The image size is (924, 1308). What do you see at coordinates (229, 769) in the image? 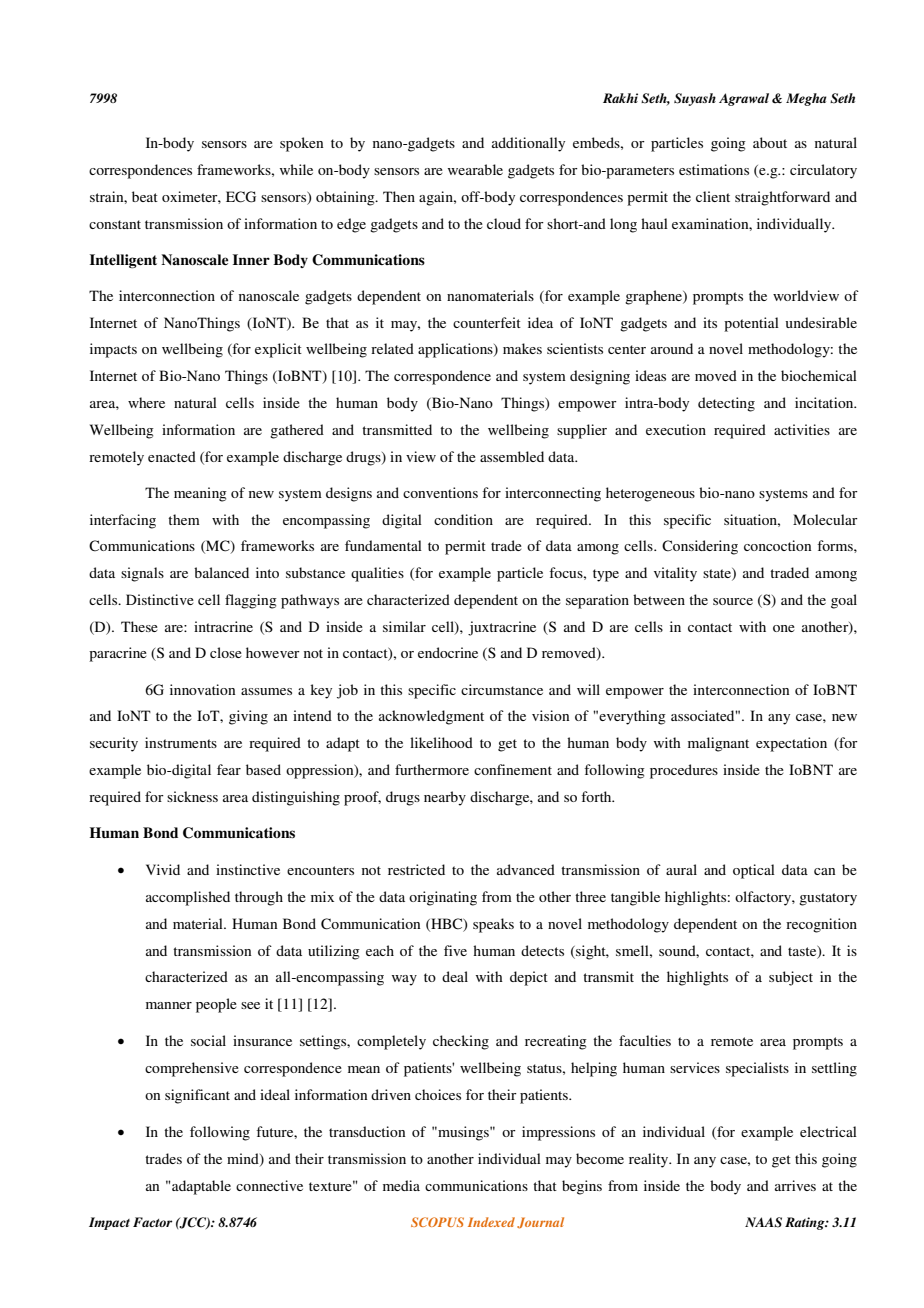
I see `fear` at bounding box center [229, 769].
